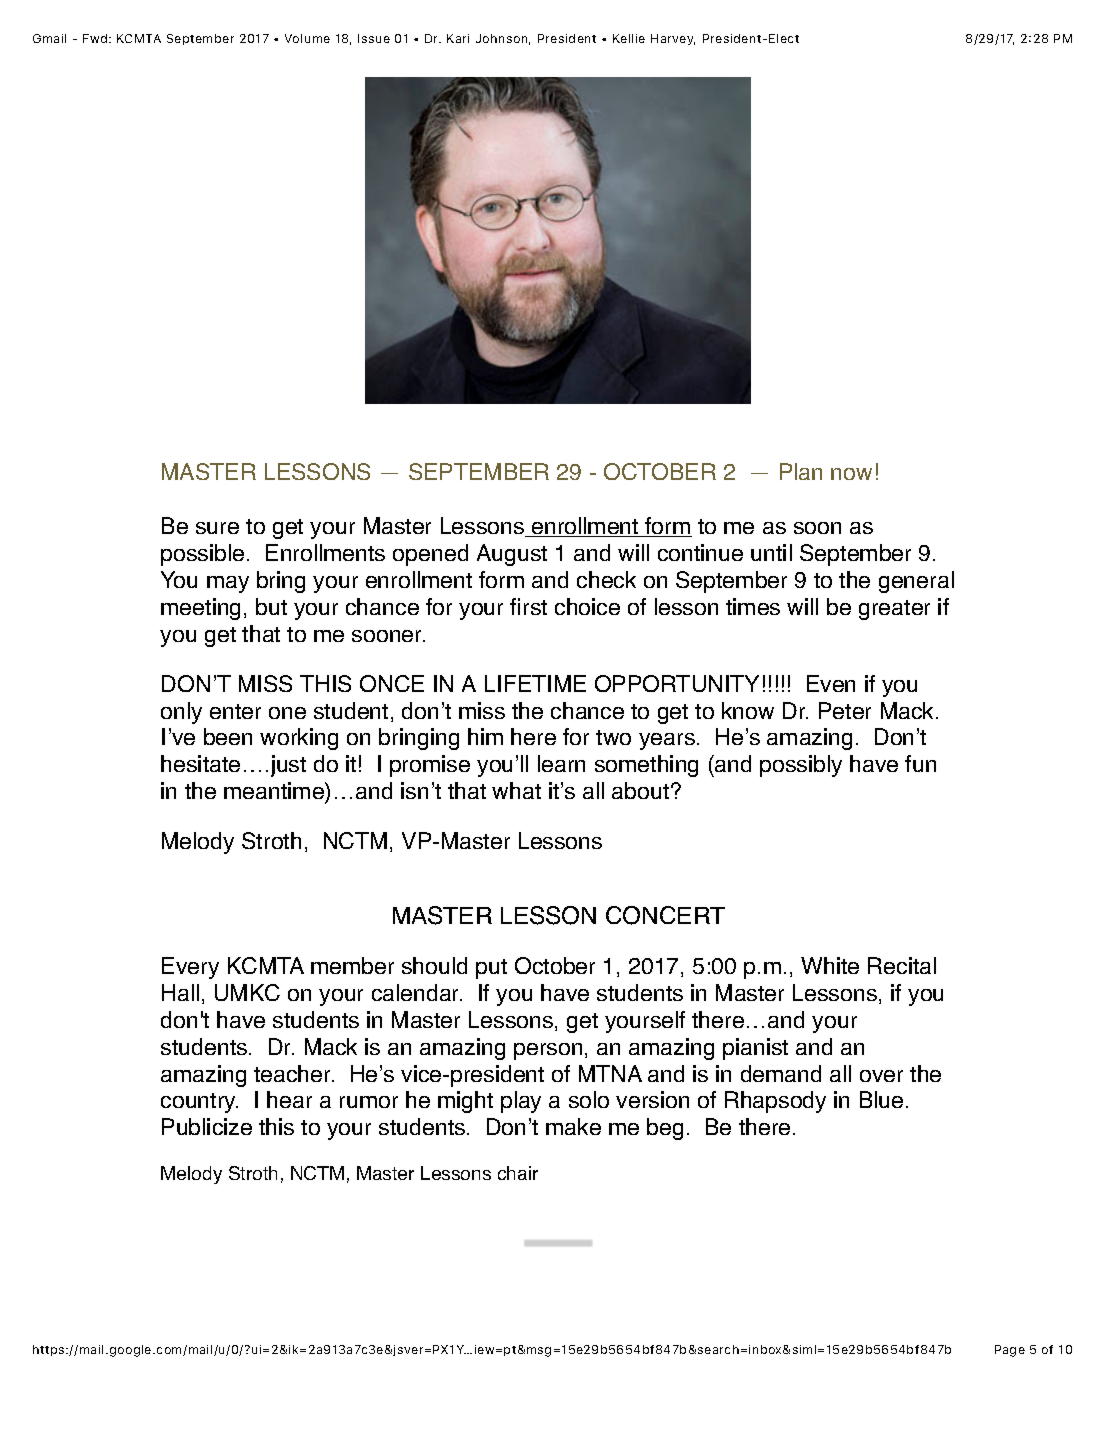 This document has width=1106, height=1432. I want to click on Page, so click(1010, 1351).
